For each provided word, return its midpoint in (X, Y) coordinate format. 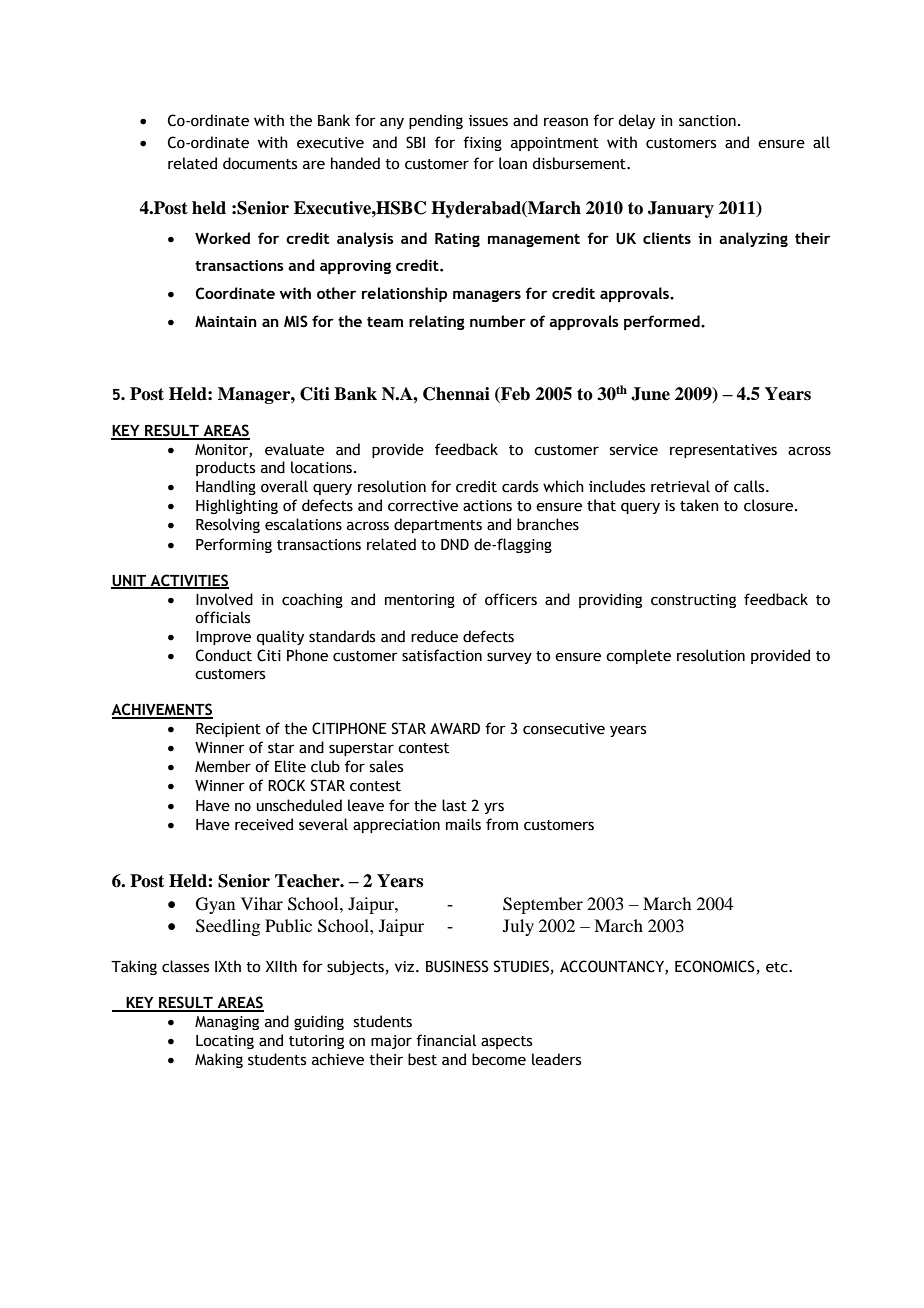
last (454, 805)
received (264, 824)
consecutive (564, 729)
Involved (224, 599)
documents (260, 163)
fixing (482, 143)
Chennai (456, 394)
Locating (225, 1042)
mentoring (420, 601)
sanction (707, 121)
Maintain (226, 321)
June (650, 394)
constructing (693, 601)
